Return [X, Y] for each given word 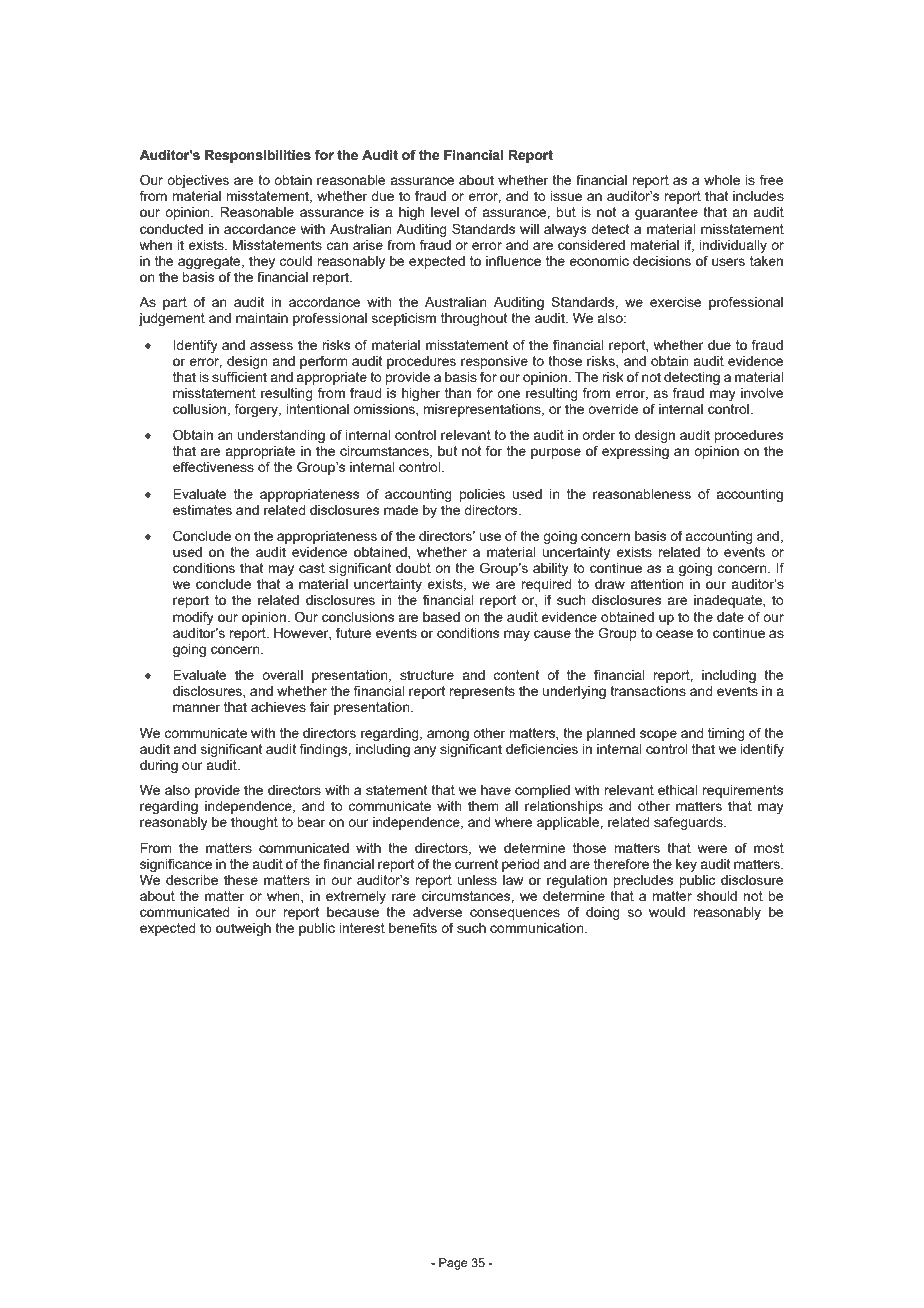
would [667, 912]
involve [762, 393]
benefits [413, 927]
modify [193, 618]
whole [722, 180]
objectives [198, 181]
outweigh [243, 929]
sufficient [239, 376]
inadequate [729, 601]
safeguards [689, 823]
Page [453, 1264]
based [441, 617]
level [445, 212]
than [458, 393]
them [483, 806]
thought [254, 823]
